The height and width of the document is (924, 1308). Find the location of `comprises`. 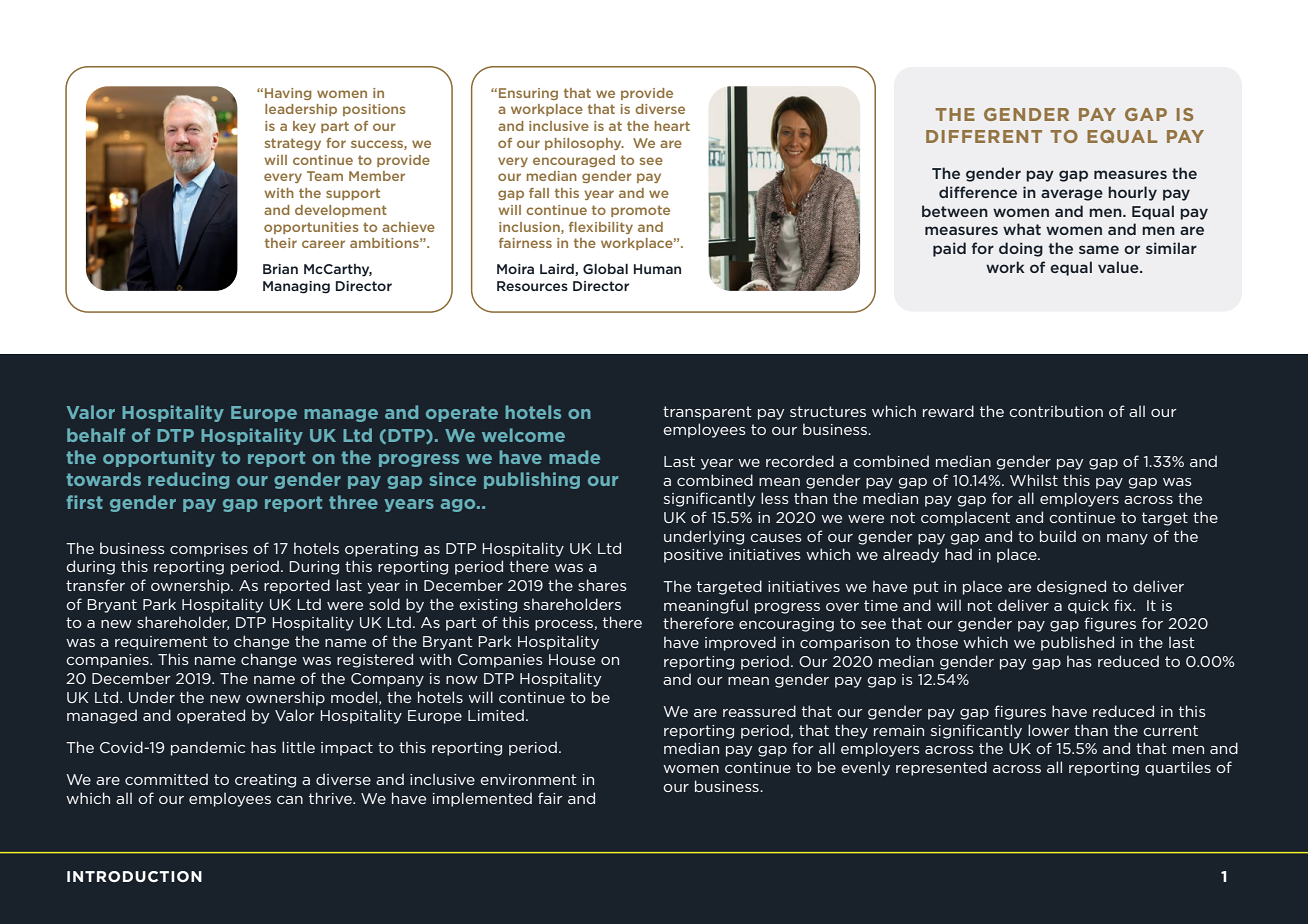

comprises is located at coordinates (209, 550).
